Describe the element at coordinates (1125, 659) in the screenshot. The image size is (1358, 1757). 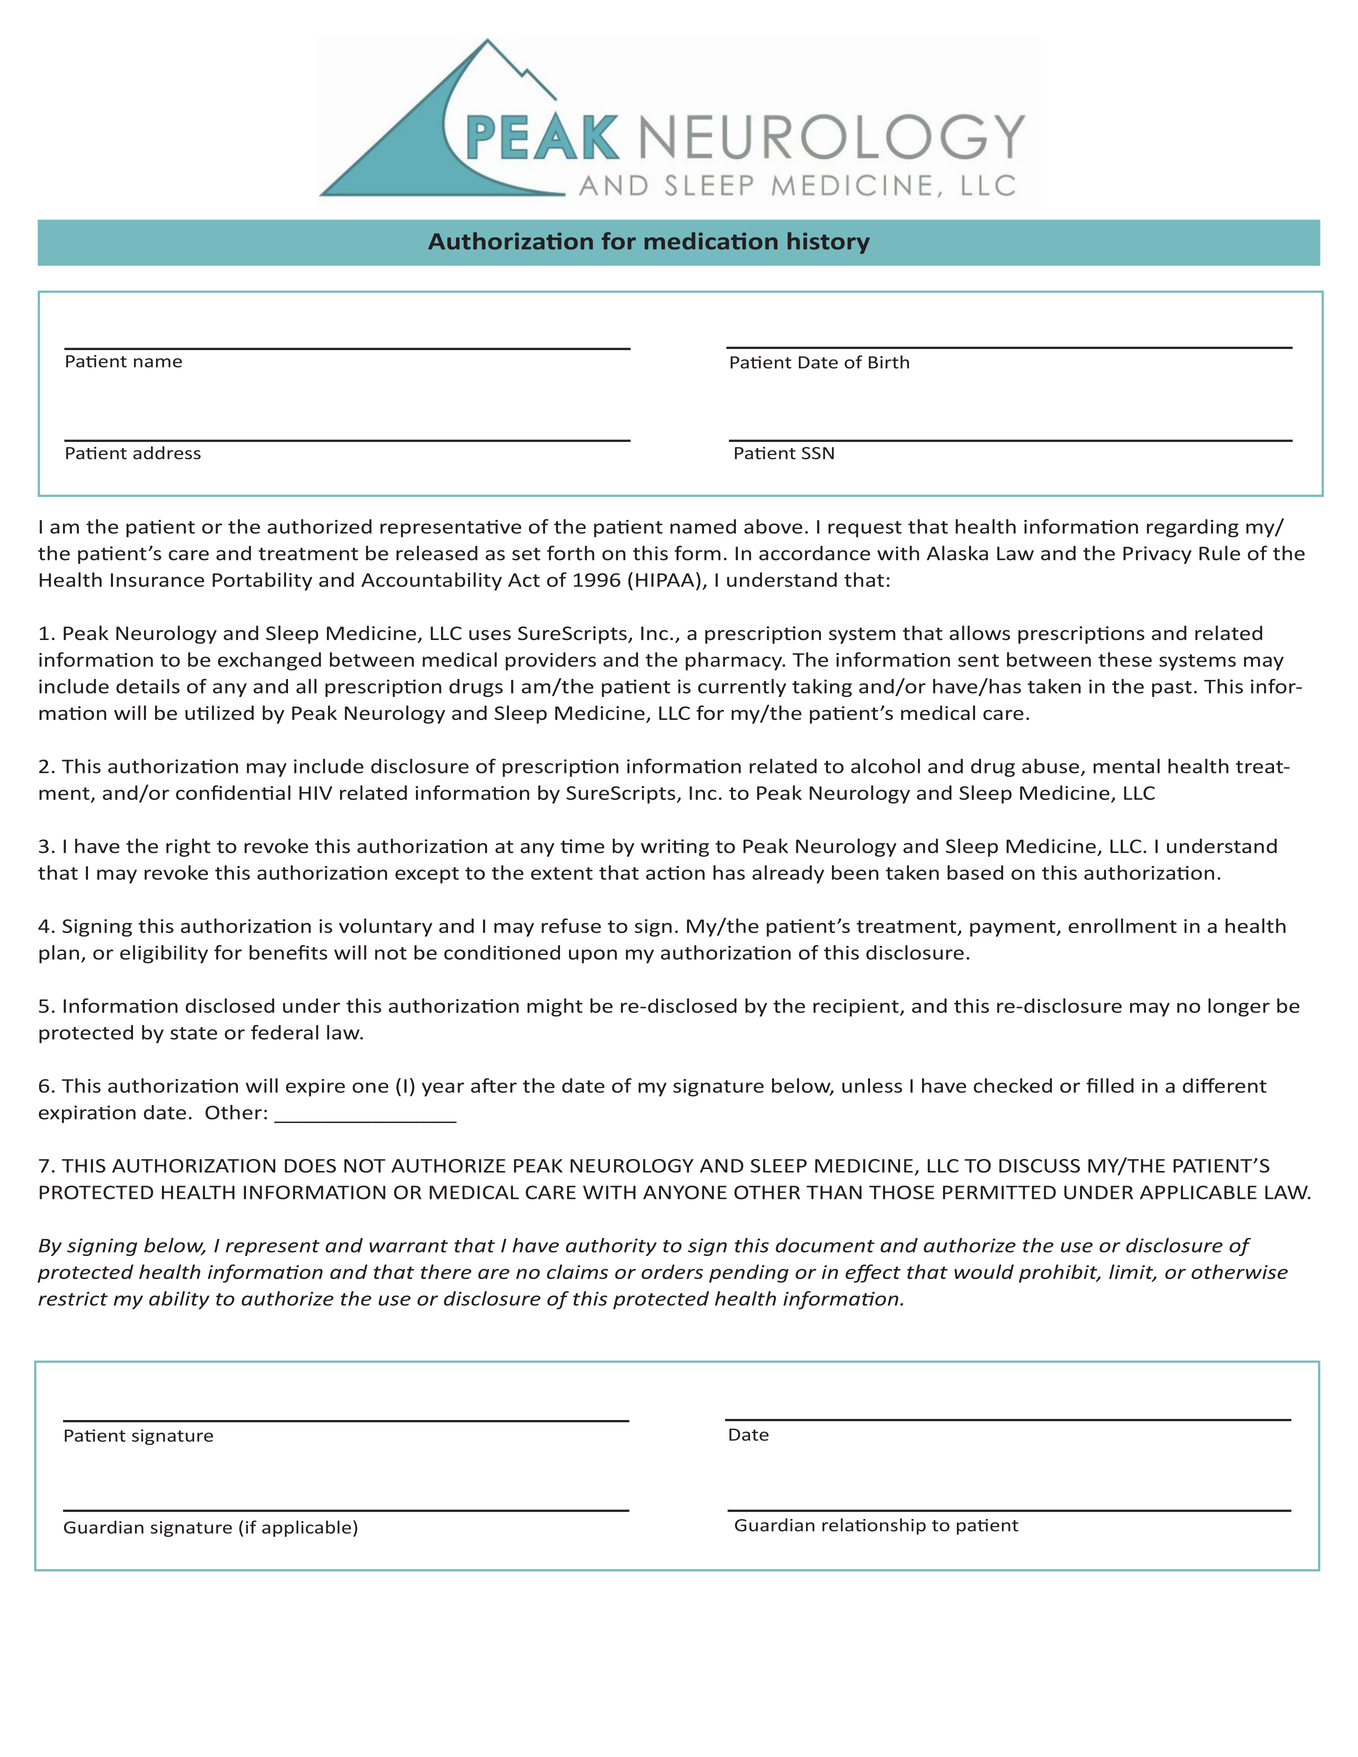
I see `these` at that location.
